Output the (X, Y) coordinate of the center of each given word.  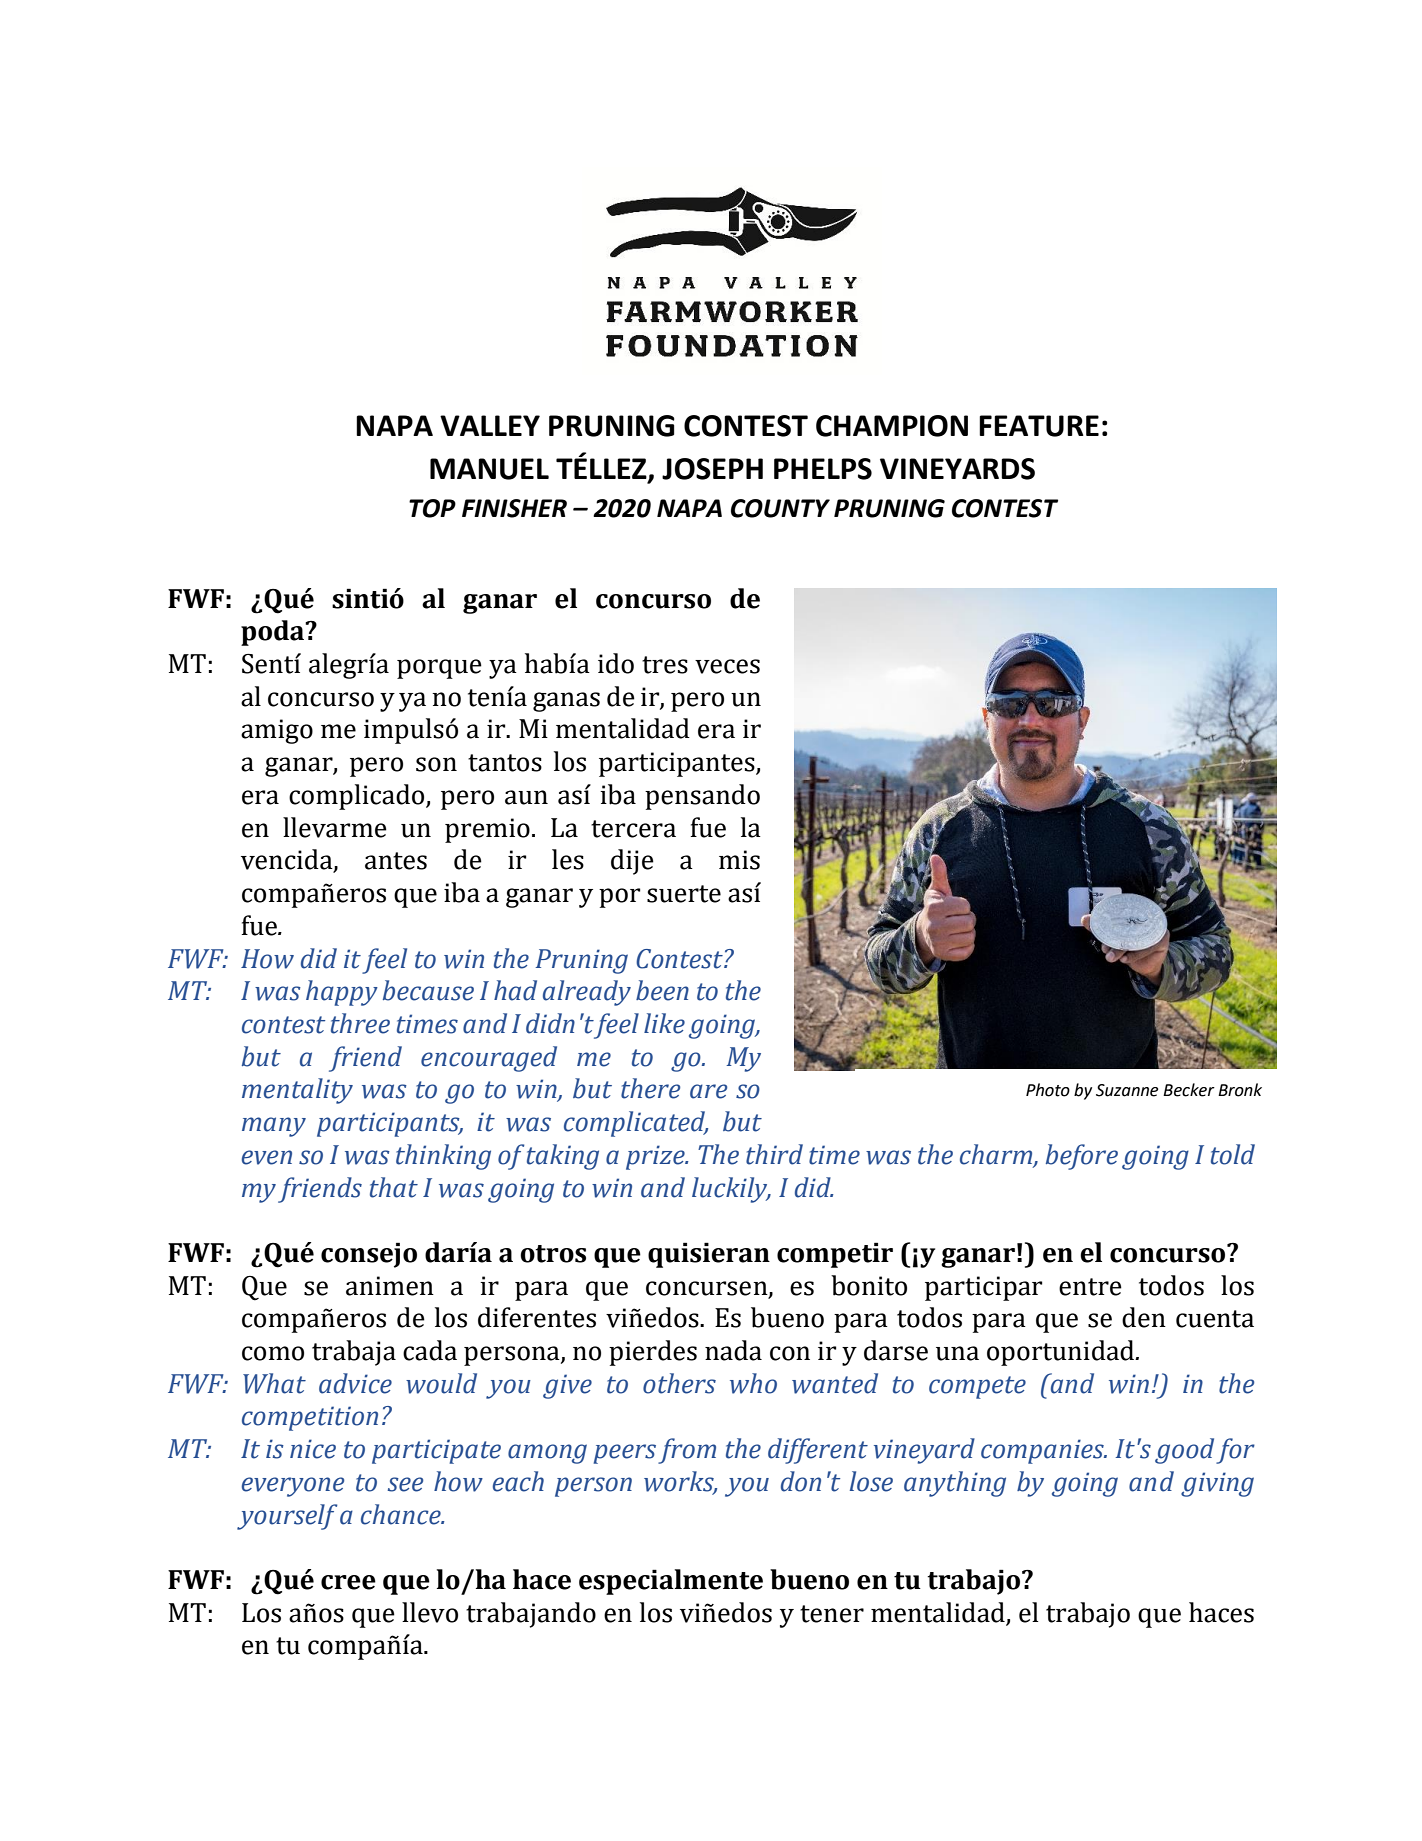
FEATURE (1039, 426)
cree (348, 1582)
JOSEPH (712, 469)
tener (832, 1614)
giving (1217, 1484)
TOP (432, 508)
